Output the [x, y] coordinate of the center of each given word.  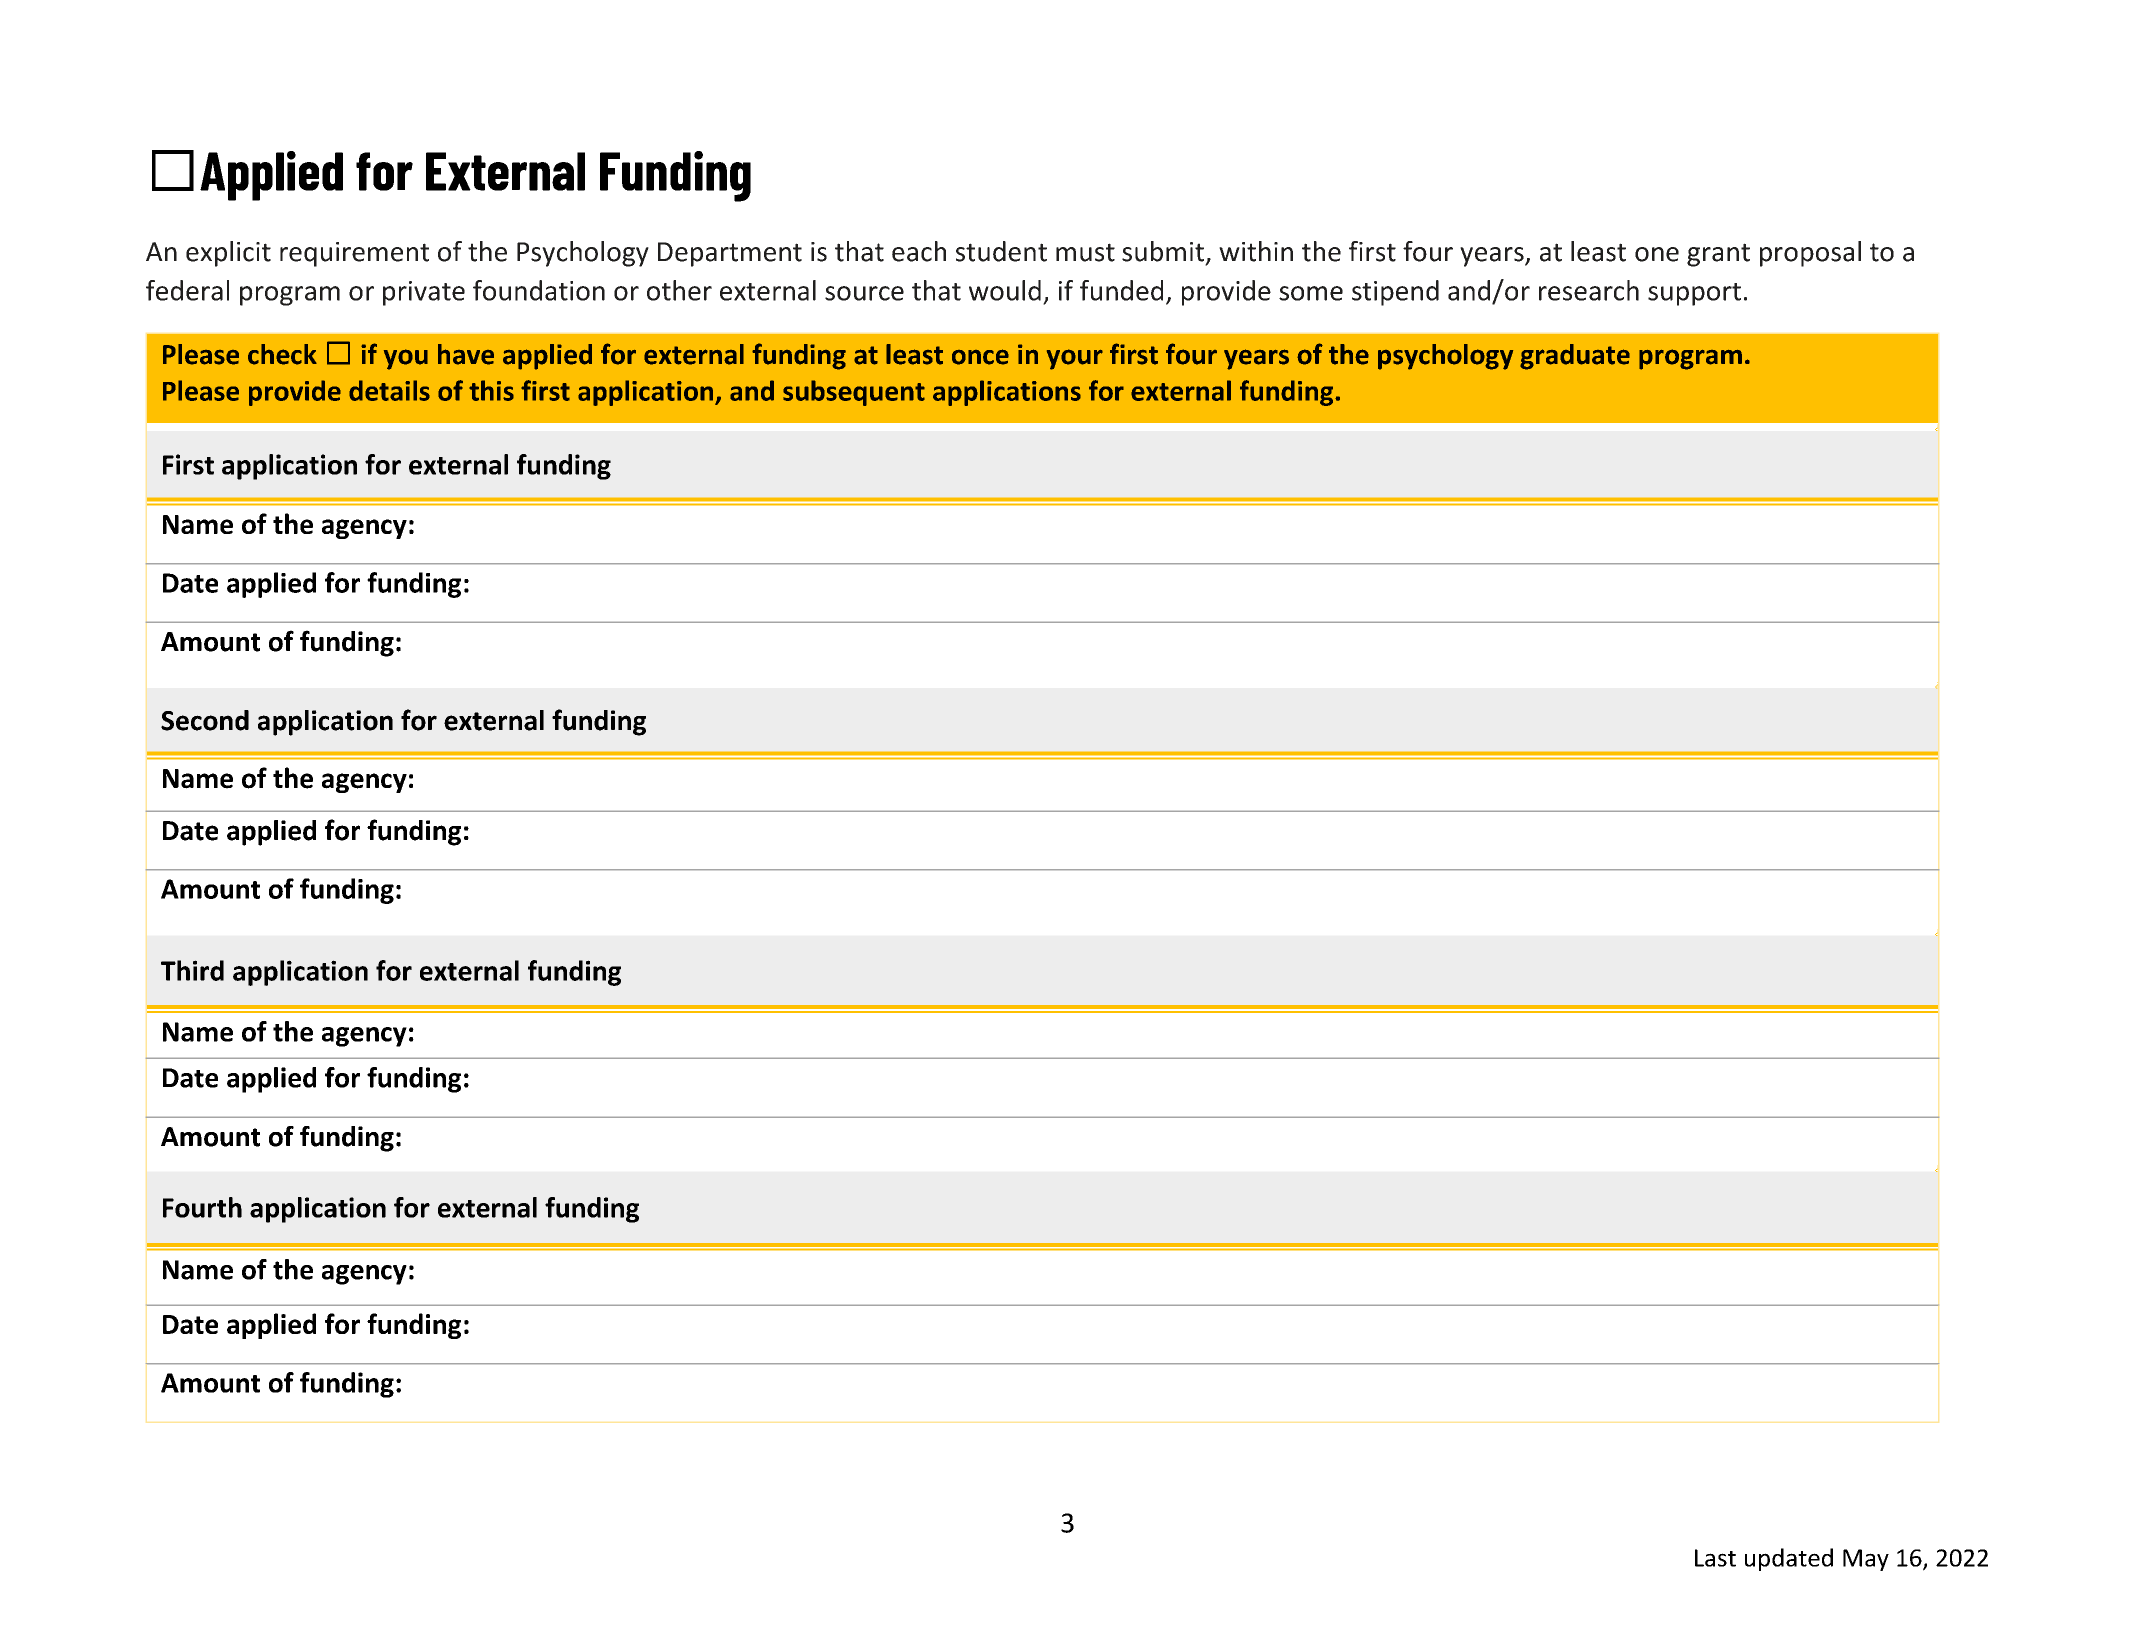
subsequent [854, 393]
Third [192, 970]
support [1694, 294]
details [389, 390]
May [1866, 1560]
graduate [1575, 357]
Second [205, 720]
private [424, 293]
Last [1715, 1558]
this [491, 390]
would [1005, 290]
